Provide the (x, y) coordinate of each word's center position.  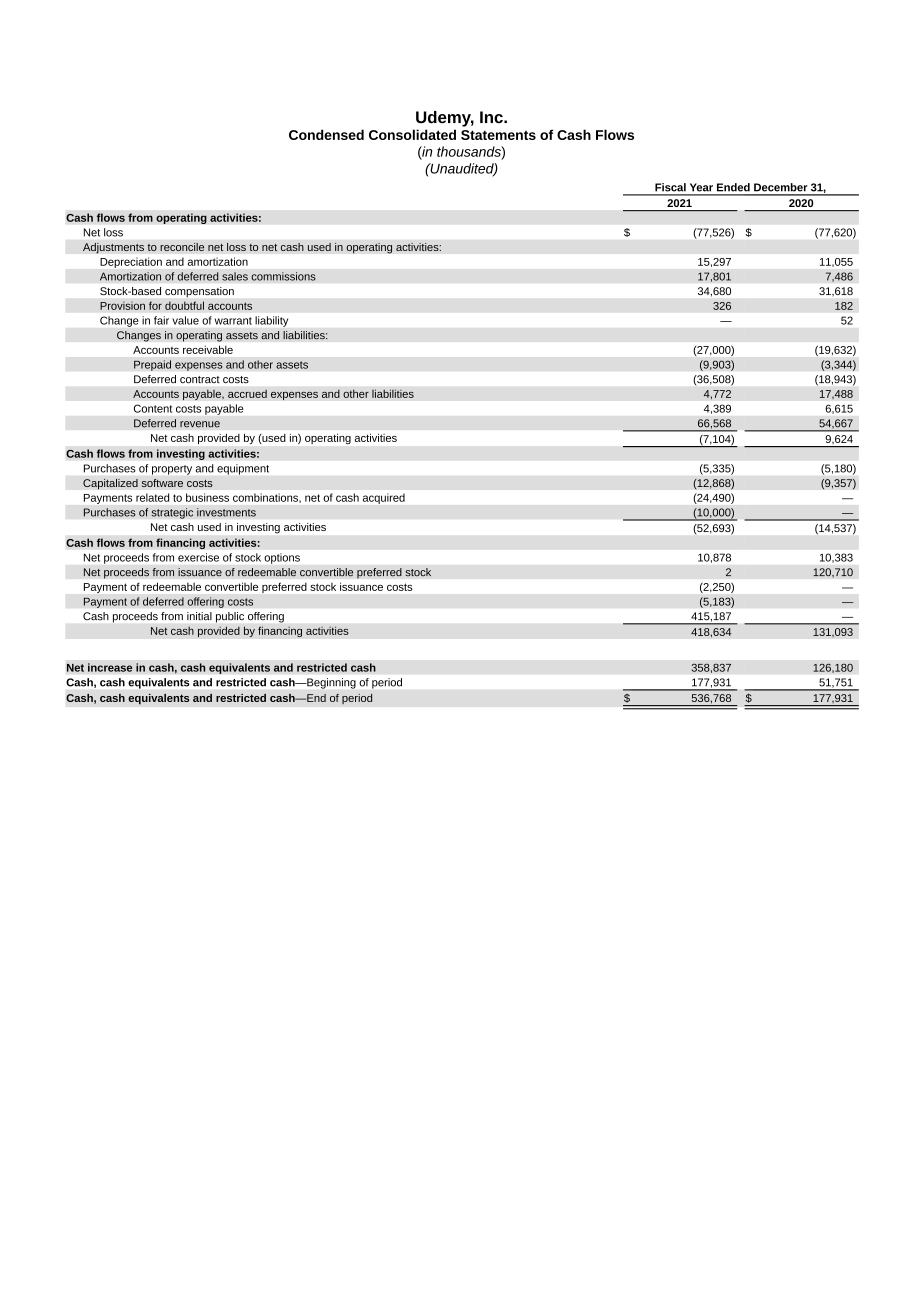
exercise (198, 557)
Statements (498, 135)
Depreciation (131, 263)
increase (110, 667)
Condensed (326, 134)
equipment (243, 469)
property (172, 470)
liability (272, 321)
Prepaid (152, 365)
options (282, 558)
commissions (283, 276)
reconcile (182, 247)
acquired (384, 499)
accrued (247, 393)
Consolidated (412, 134)
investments (226, 512)
